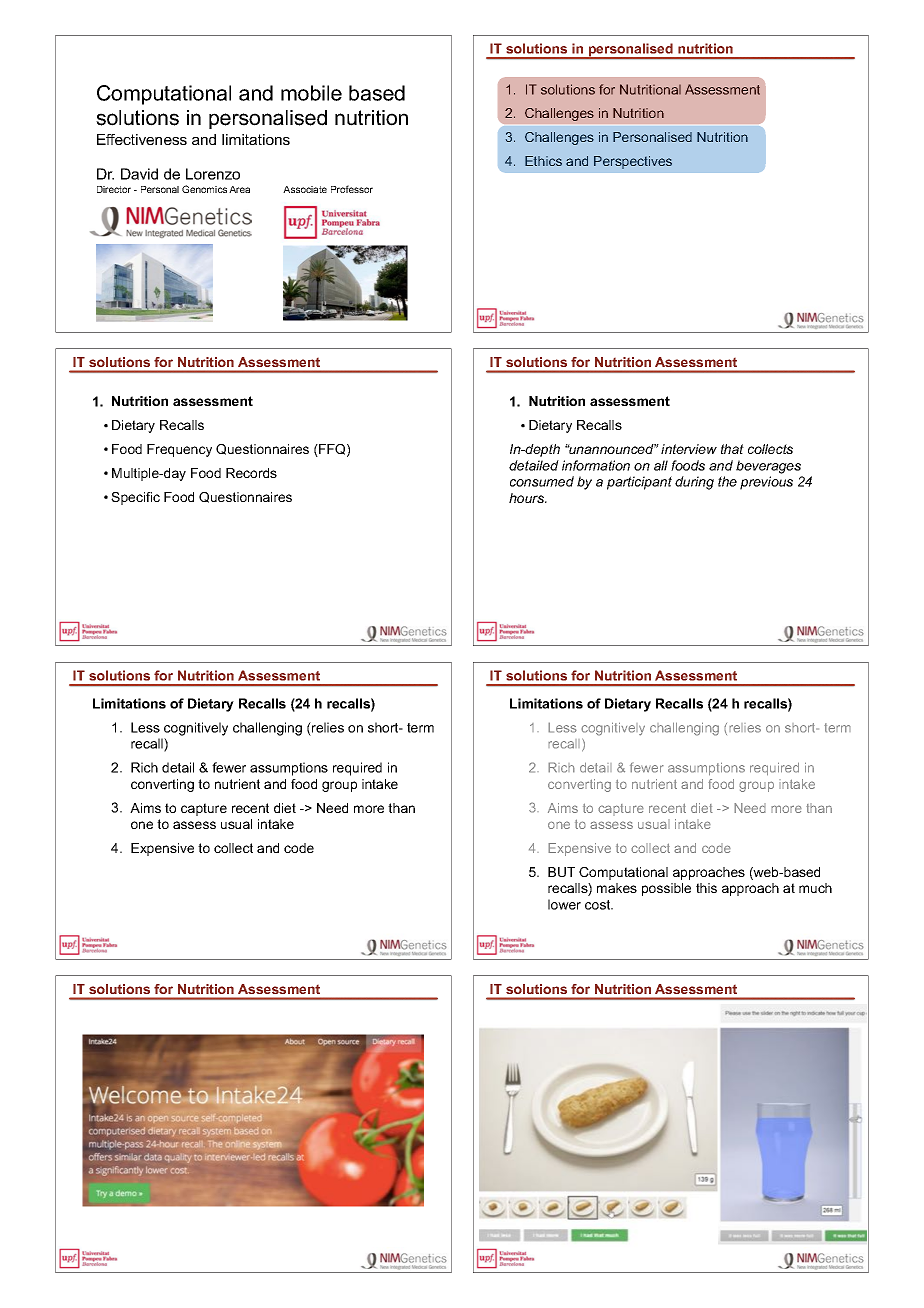  Describe the element at coordinates (564, 904) in the screenshot. I see `lower` at that location.
